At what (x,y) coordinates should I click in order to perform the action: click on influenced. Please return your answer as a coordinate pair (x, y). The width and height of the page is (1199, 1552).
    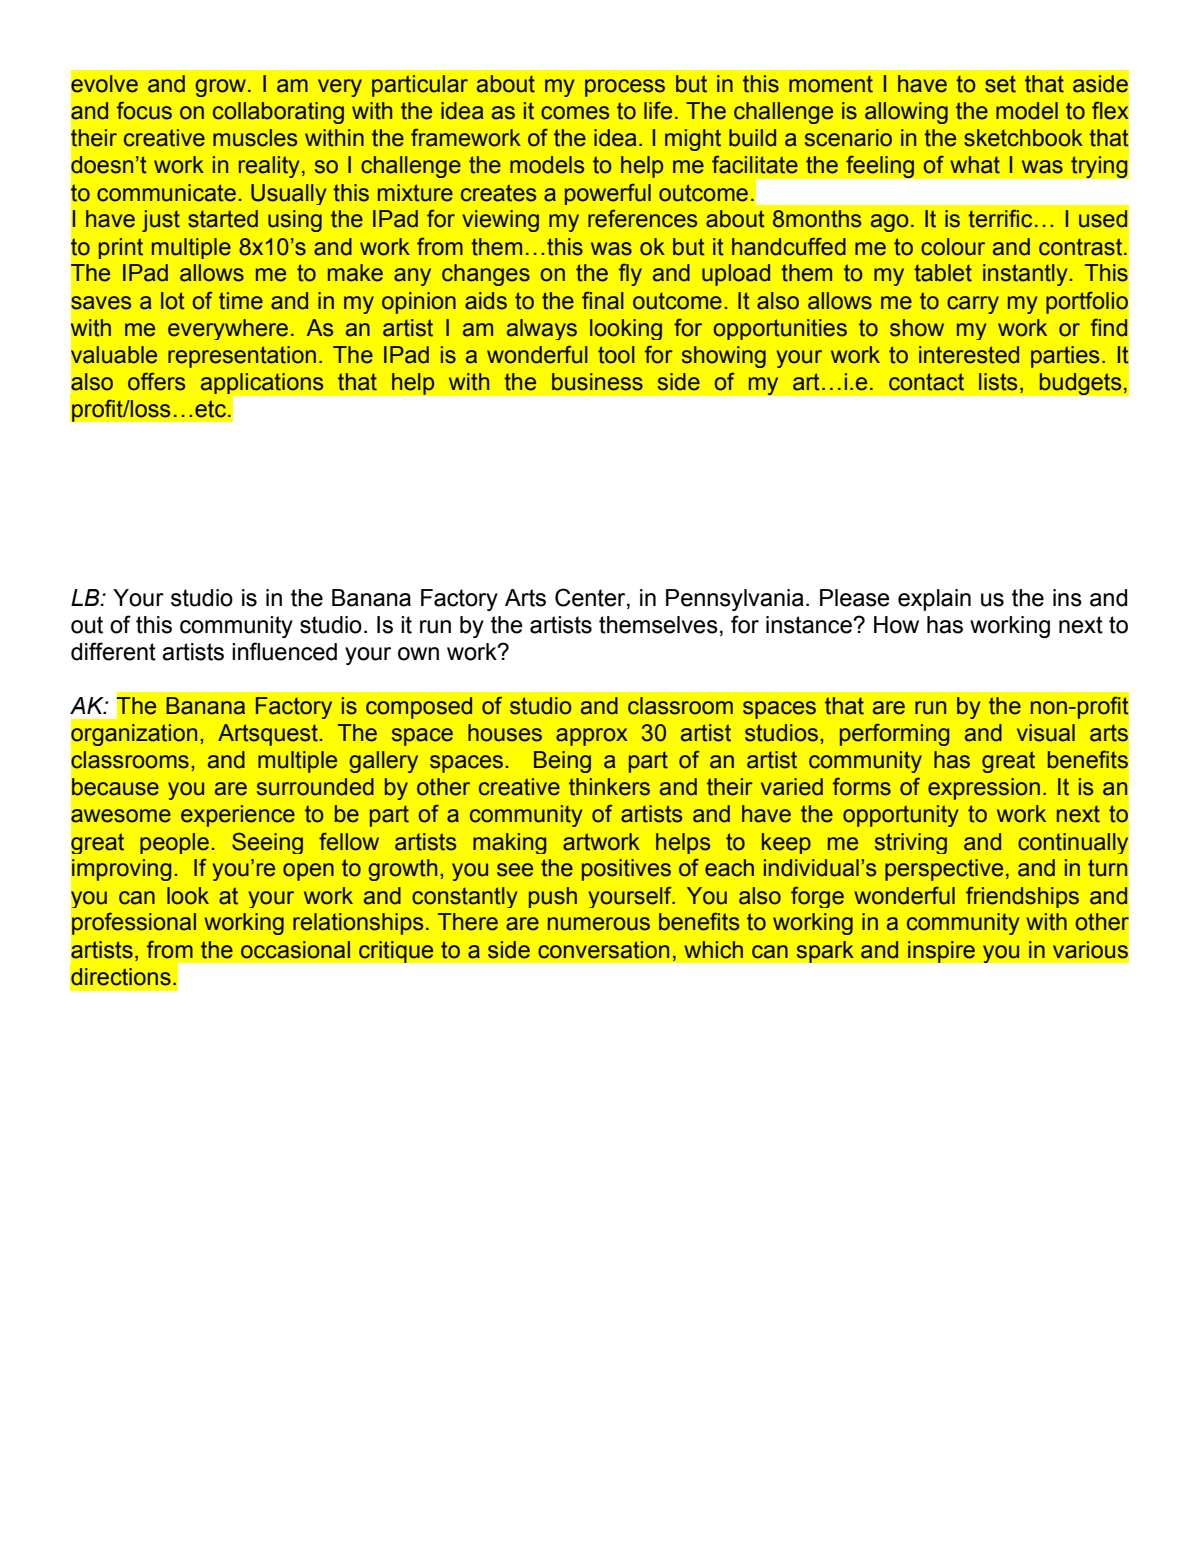
    Looking at the image, I should click on (284, 651).
